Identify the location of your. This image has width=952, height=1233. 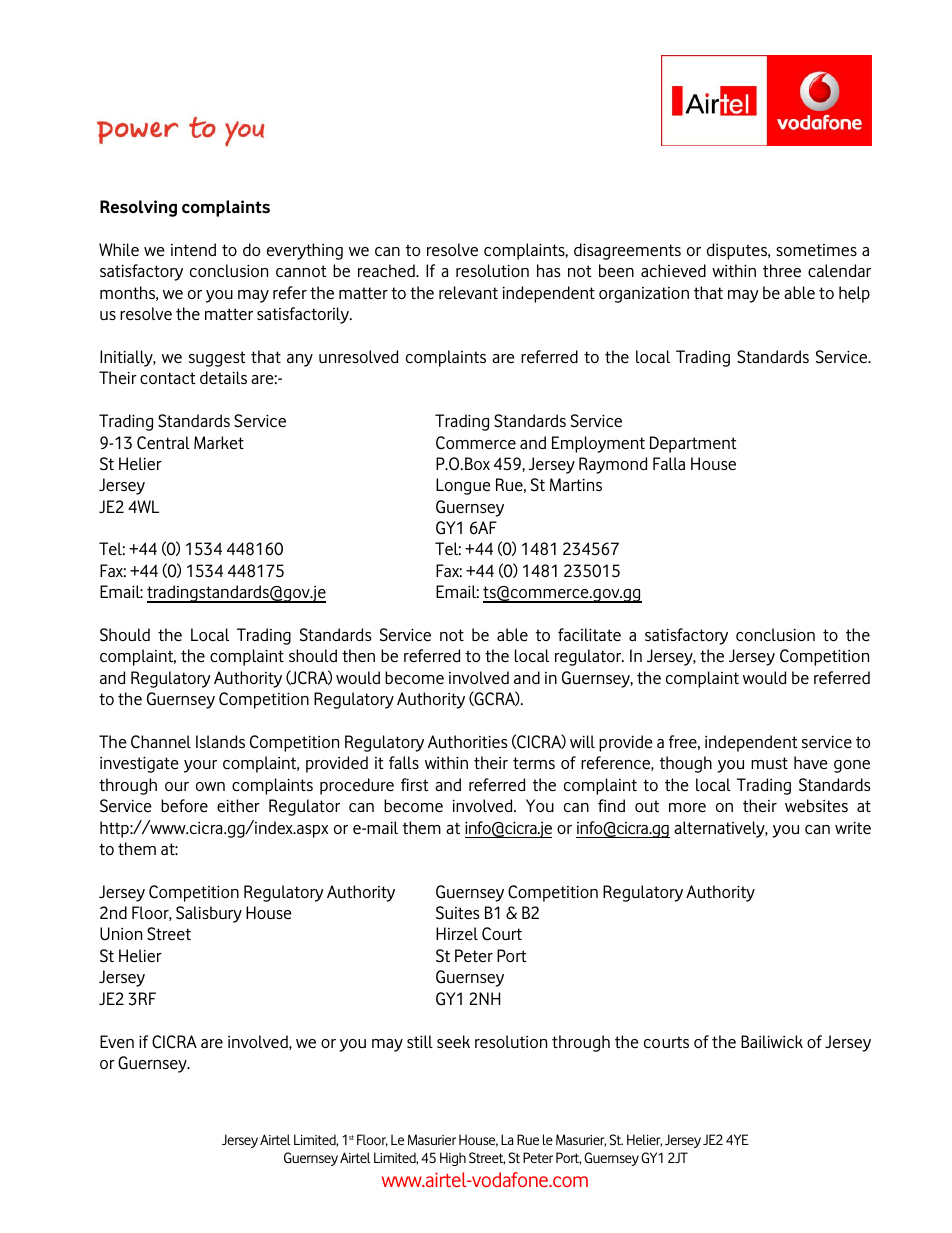
(200, 766).
